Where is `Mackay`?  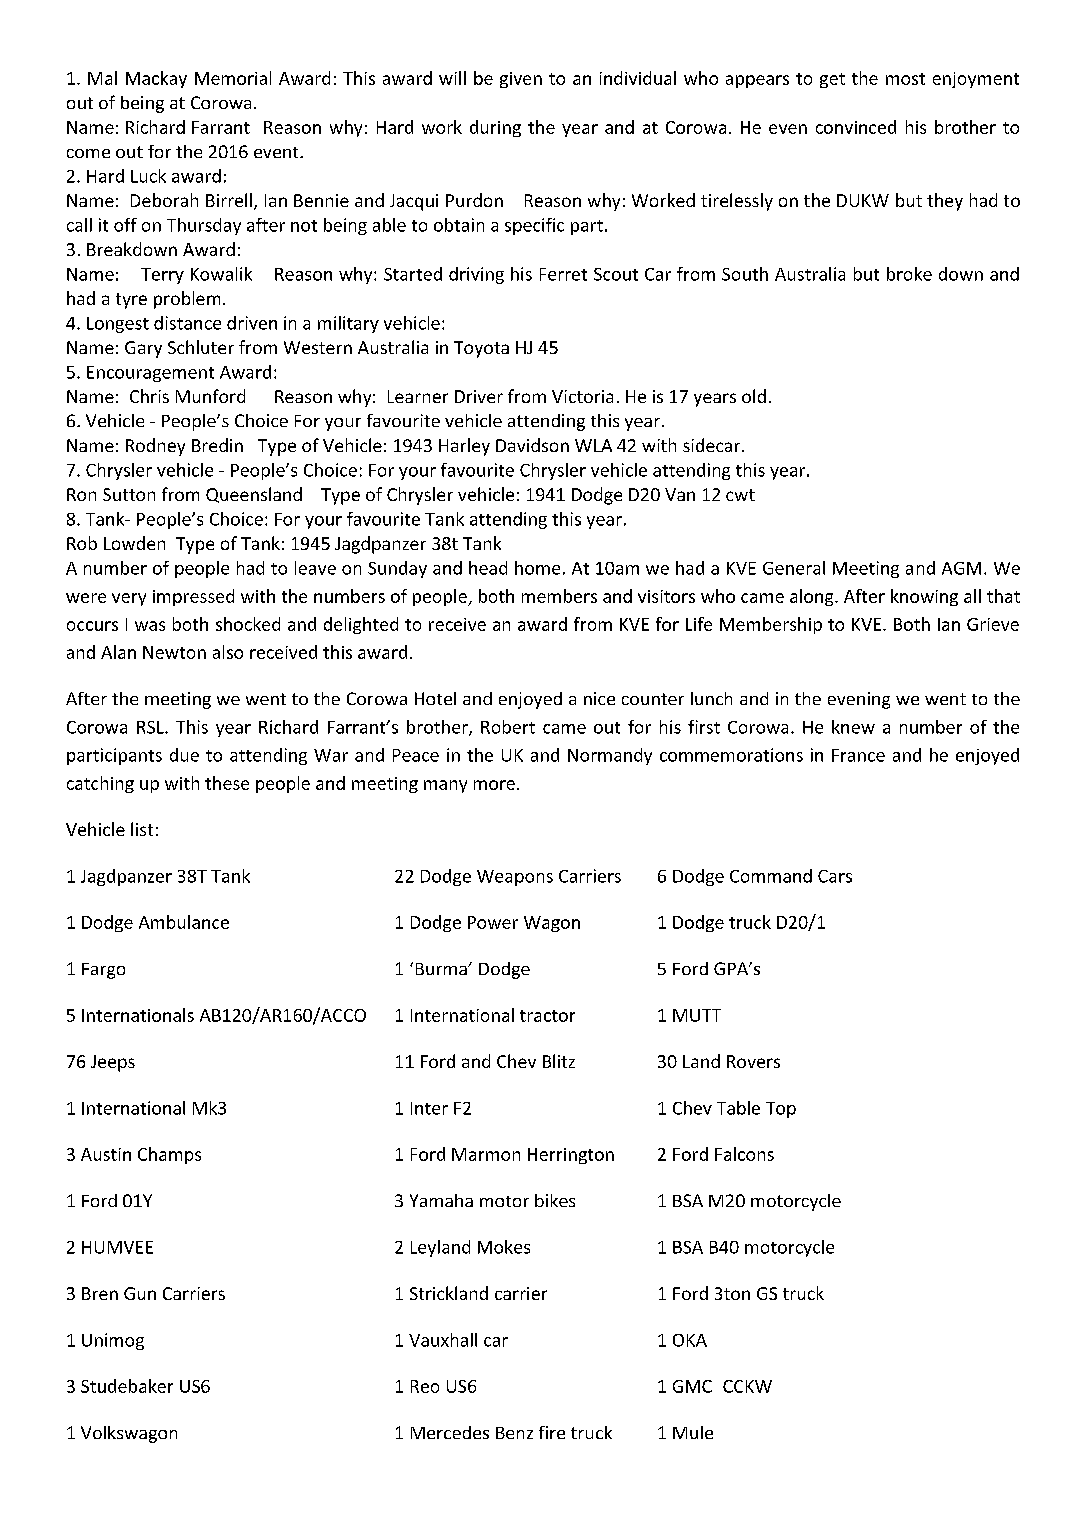 Mackay is located at coordinates (156, 79).
